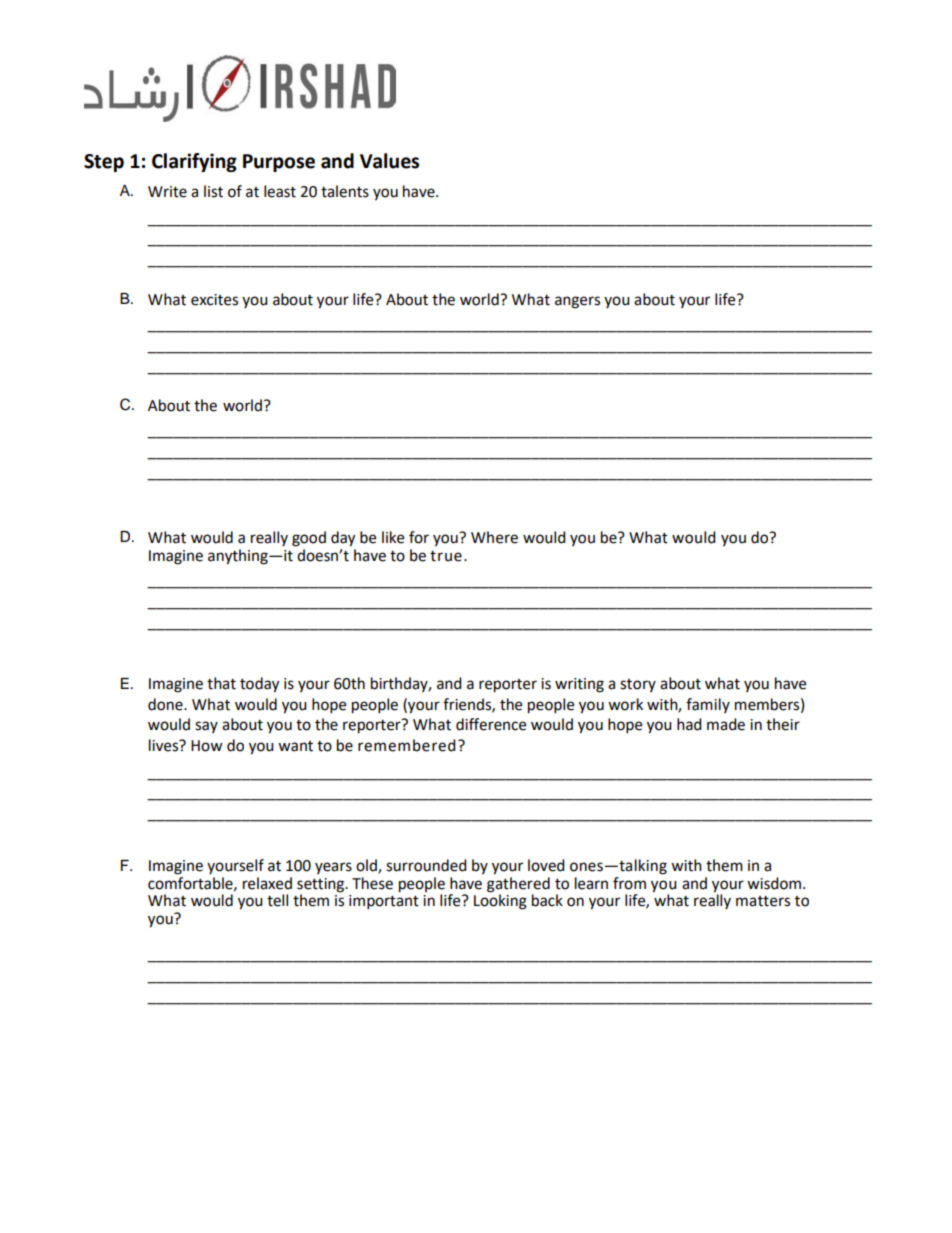 This image has width=952, height=1233. Describe the element at coordinates (426, 865) in the image. I see `surrounded` at that location.
